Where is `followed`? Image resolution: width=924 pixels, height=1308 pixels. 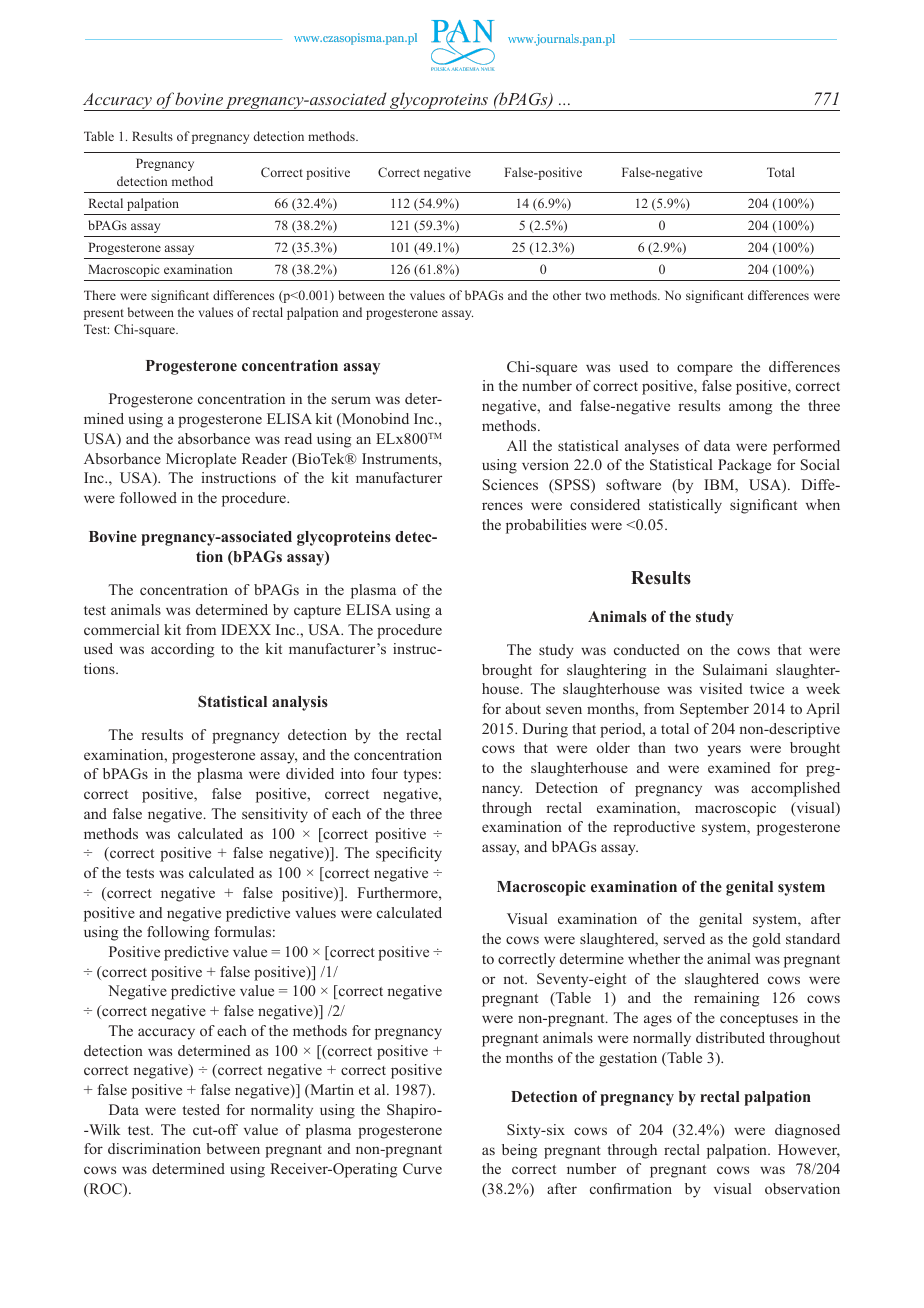
followed is located at coordinates (148, 497).
